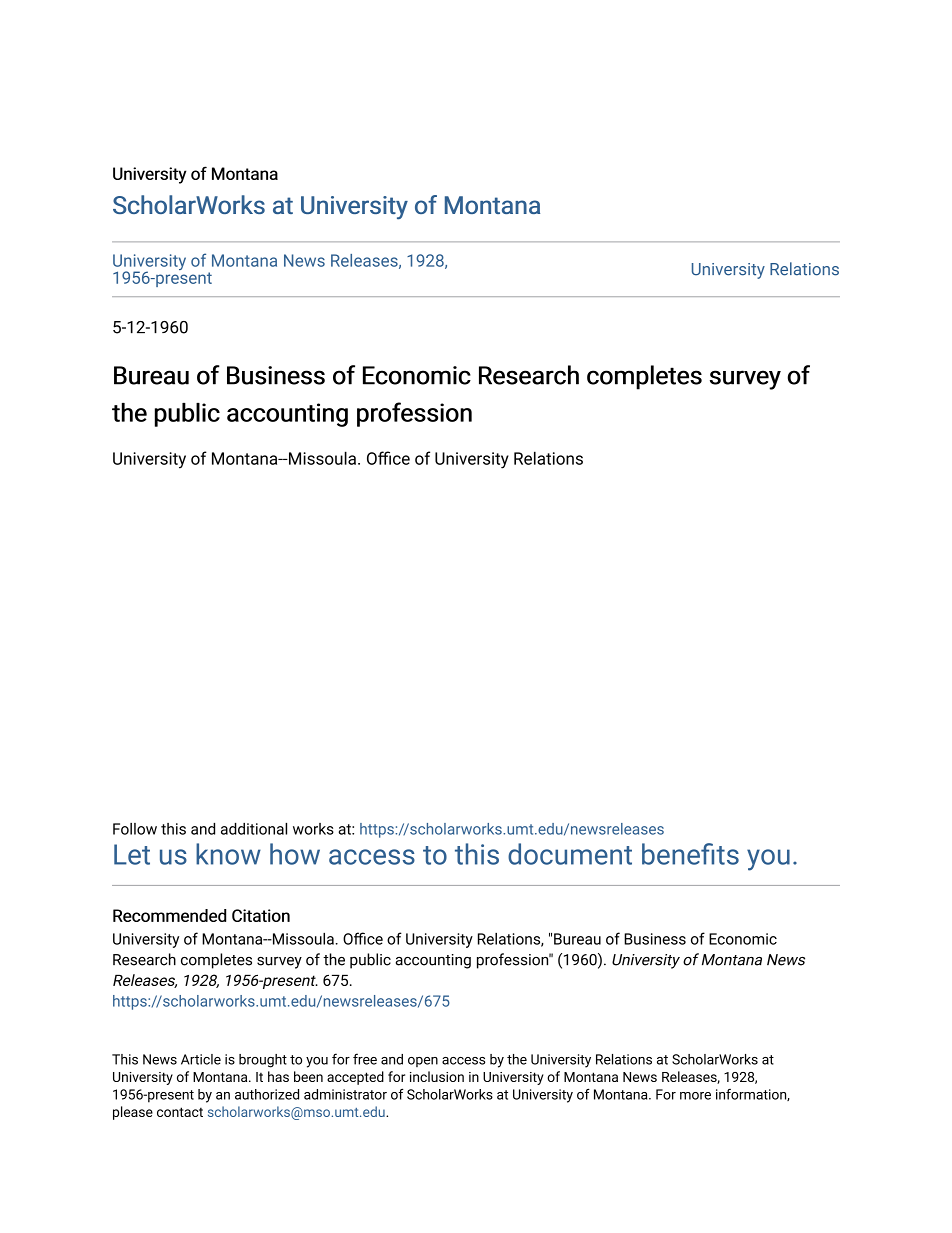 The width and height of the page is (952, 1233). Describe the element at coordinates (570, 854) in the page. I see `document` at that location.
